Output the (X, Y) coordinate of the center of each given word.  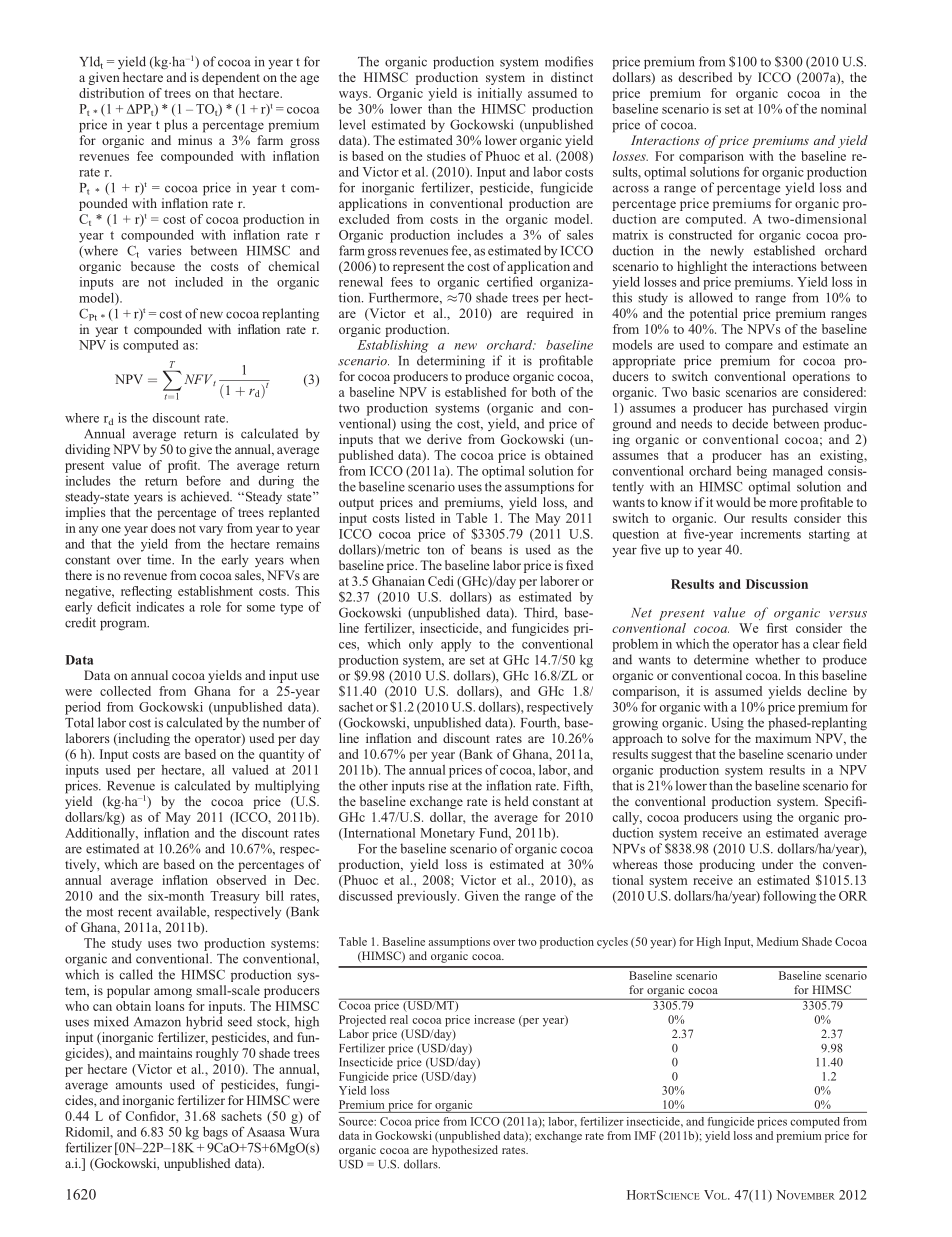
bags (215, 1133)
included (199, 282)
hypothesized (465, 1151)
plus (176, 125)
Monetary (447, 834)
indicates (160, 607)
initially (500, 94)
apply (456, 645)
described (705, 77)
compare (749, 348)
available (182, 911)
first (777, 628)
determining (451, 362)
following (789, 897)
